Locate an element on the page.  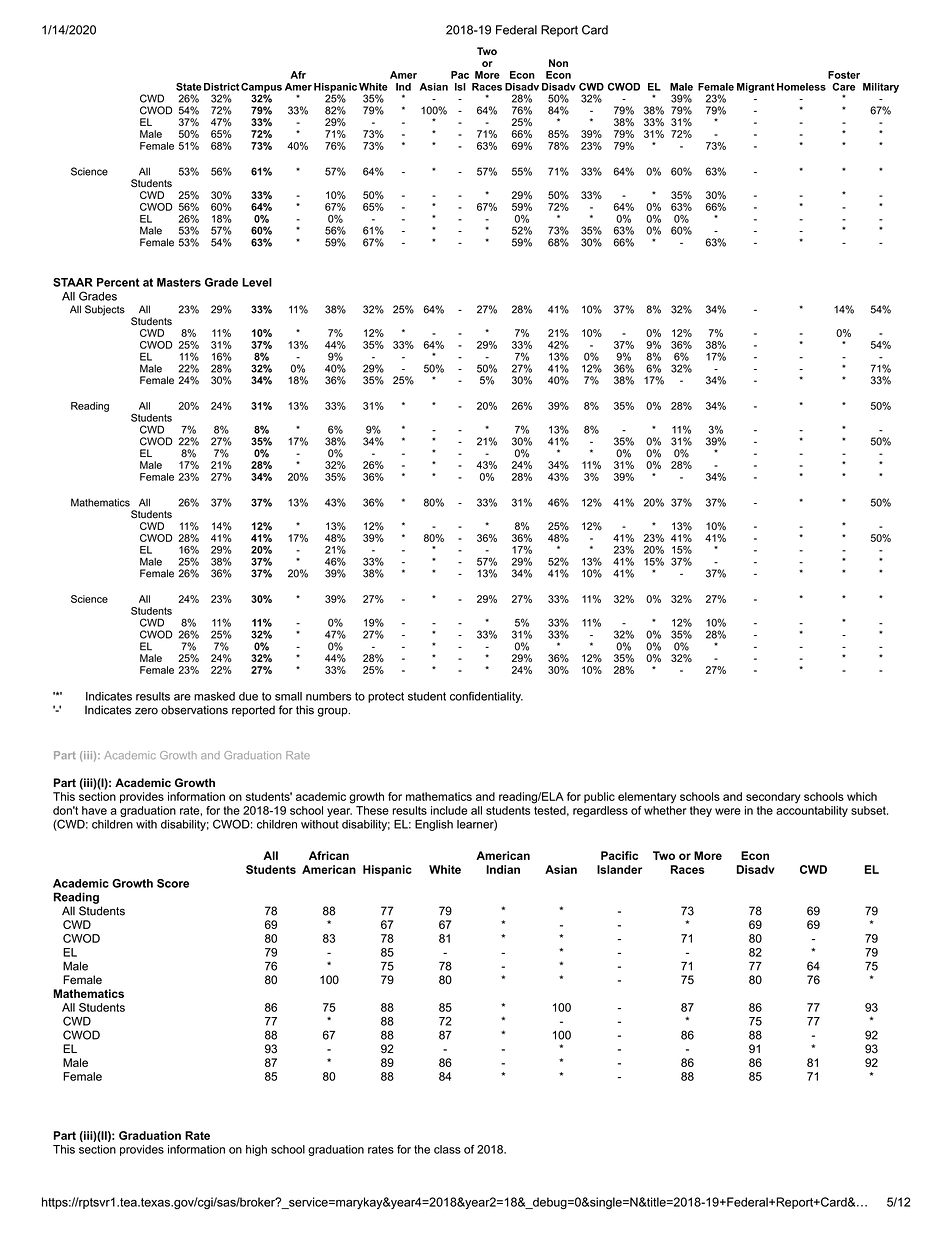
observations is located at coordinates (194, 710).
